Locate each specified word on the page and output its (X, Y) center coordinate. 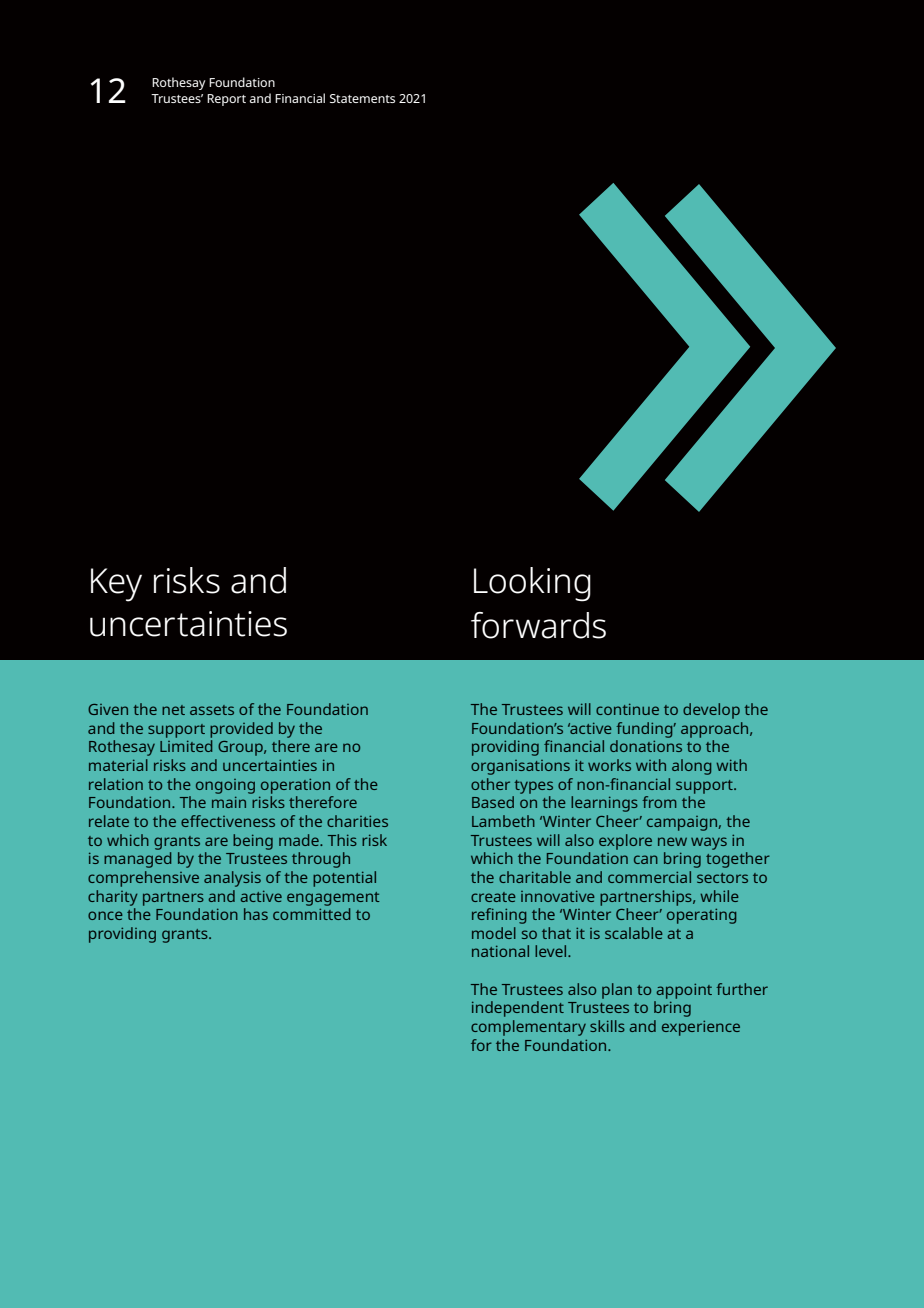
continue (627, 709)
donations (646, 746)
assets (212, 710)
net (173, 710)
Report (226, 100)
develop (711, 711)
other (490, 784)
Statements (362, 98)
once (105, 915)
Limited (186, 746)
